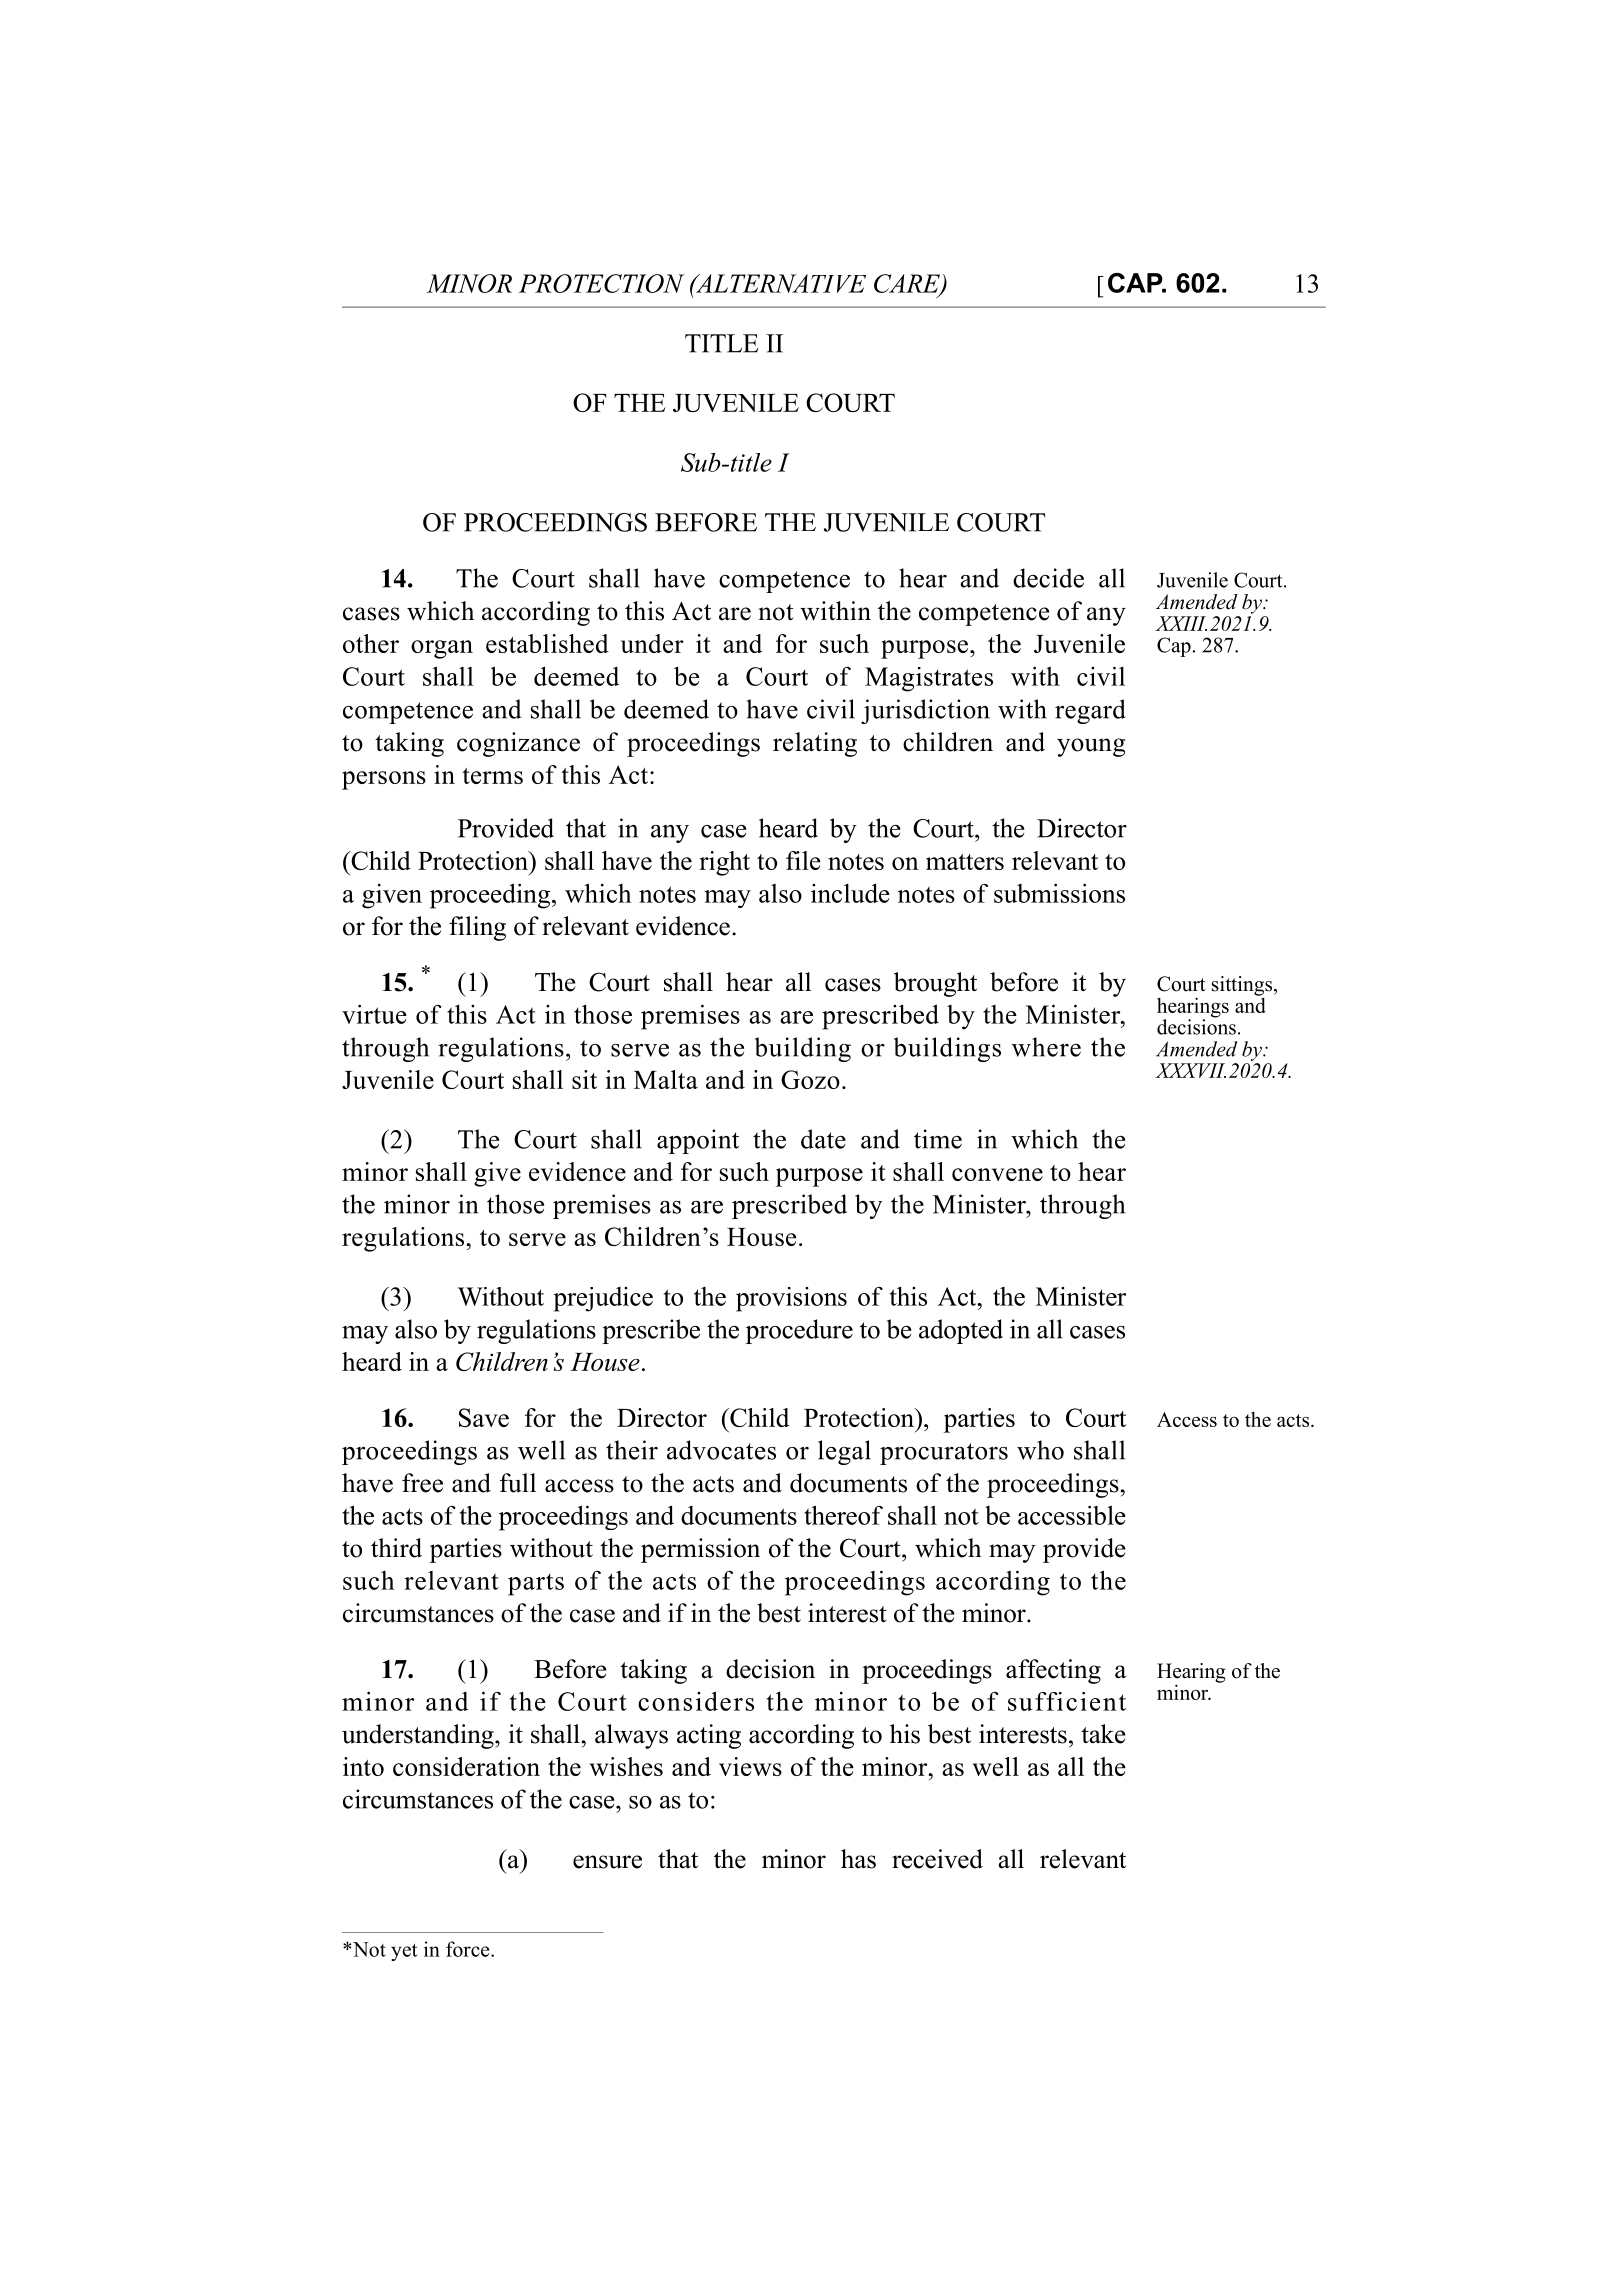  What do you see at coordinates (1046, 1047) in the image?
I see `where` at bounding box center [1046, 1047].
